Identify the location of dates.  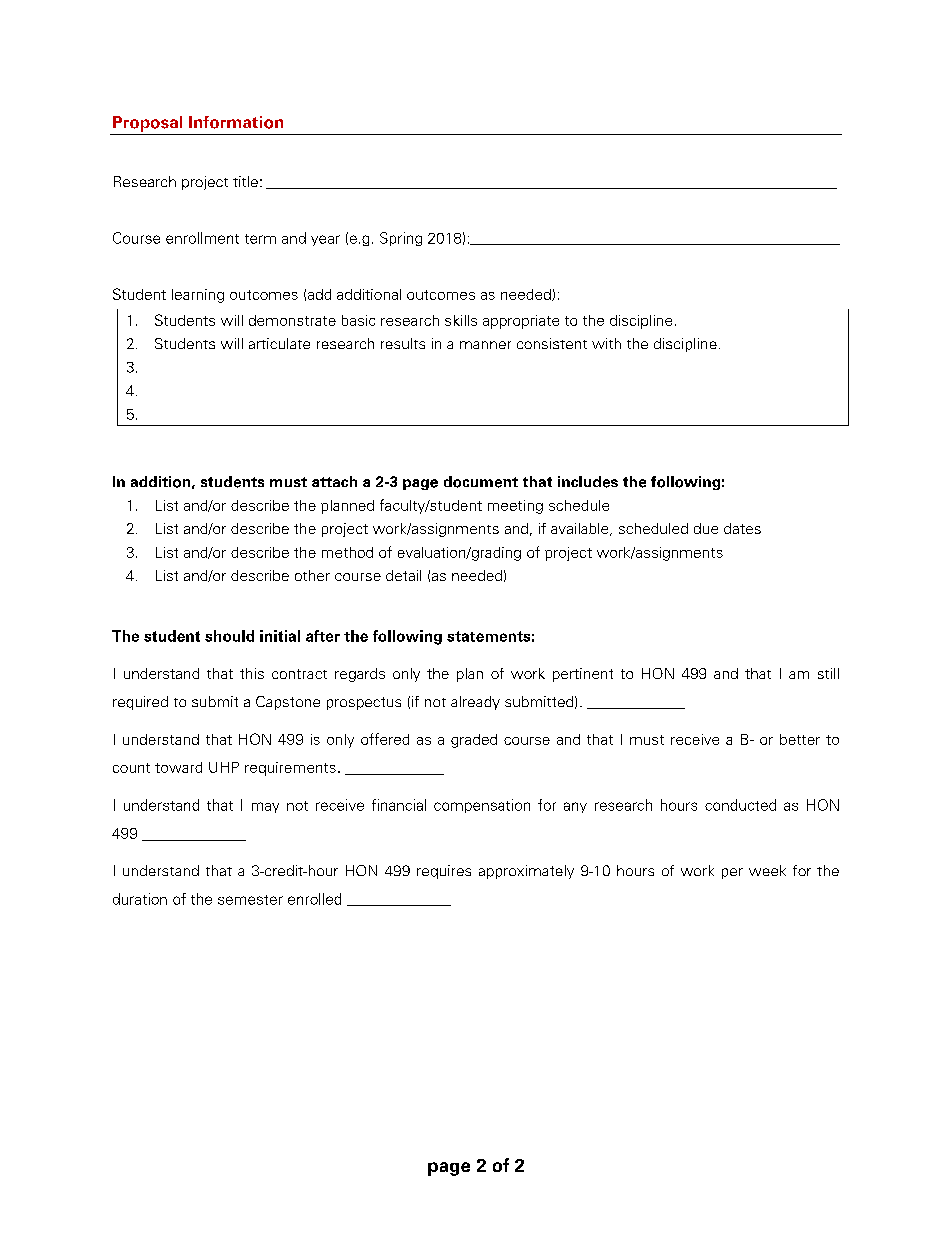
(742, 528).
